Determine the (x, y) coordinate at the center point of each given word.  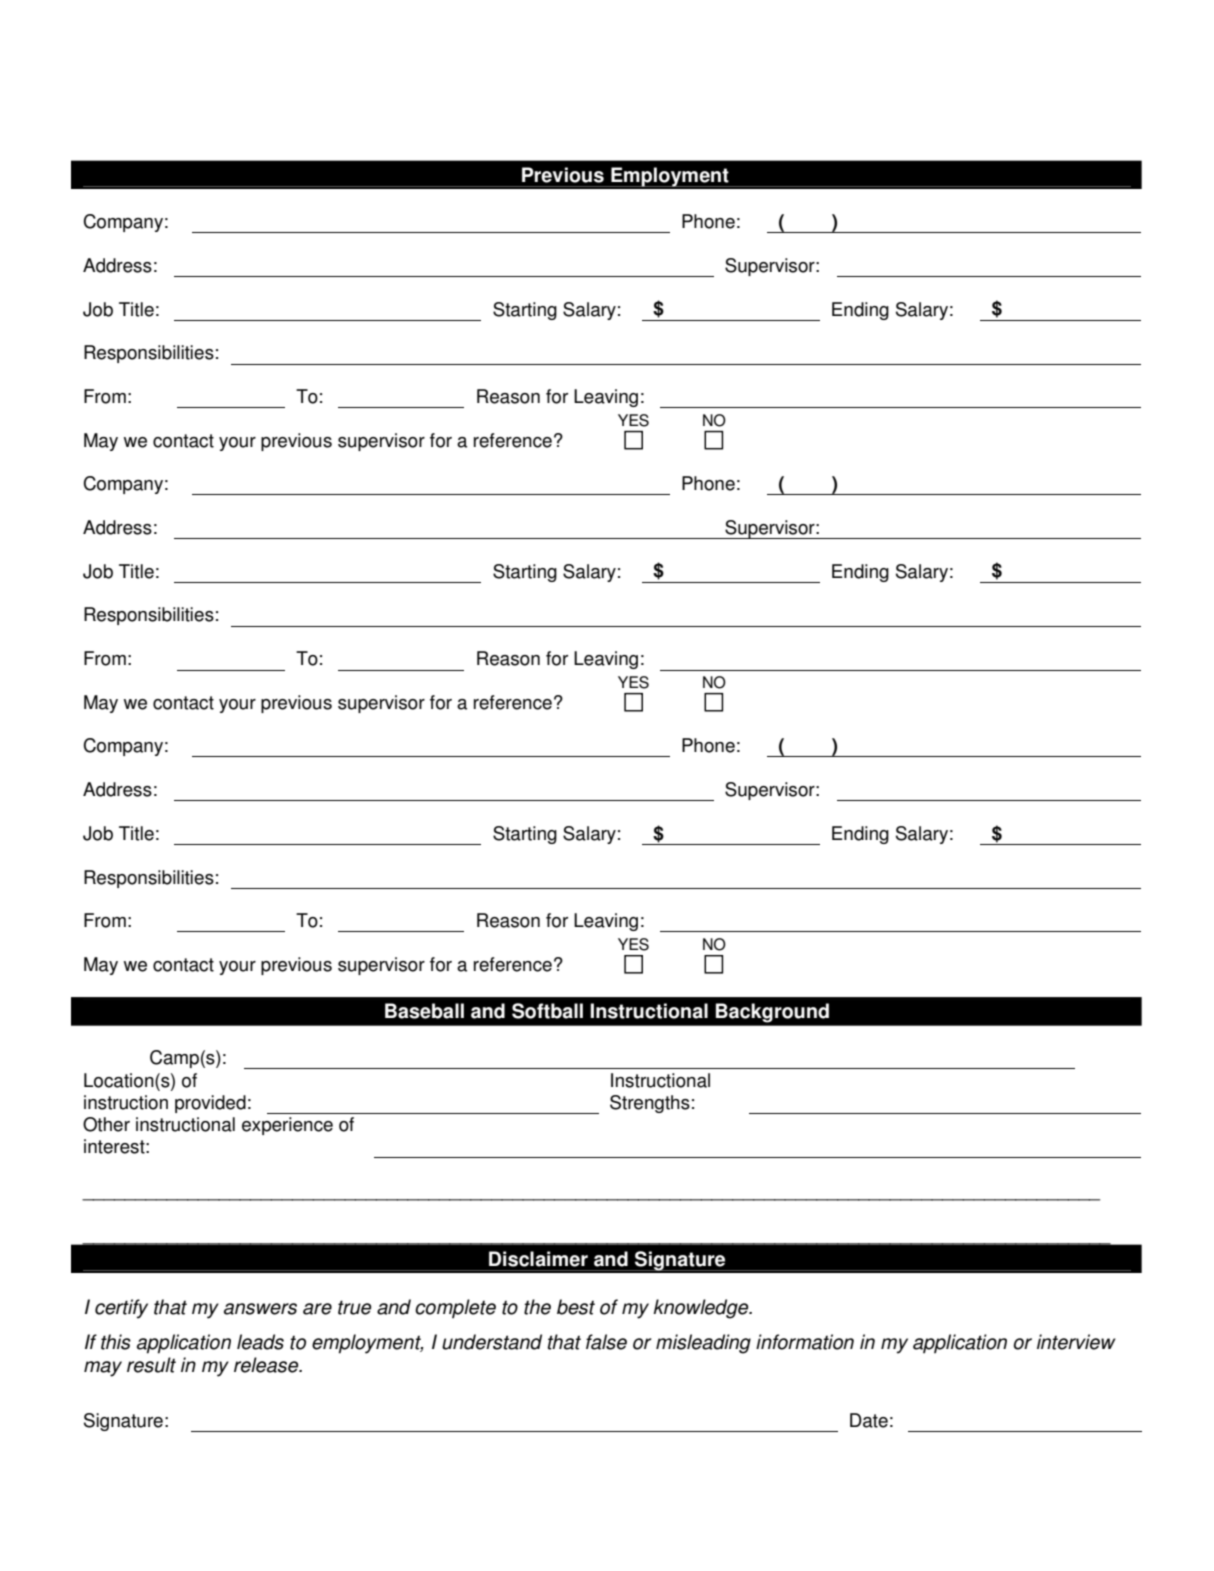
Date (869, 1420)
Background (772, 1012)
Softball (547, 1011)
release (267, 1365)
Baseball (424, 1011)
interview (1076, 1342)
